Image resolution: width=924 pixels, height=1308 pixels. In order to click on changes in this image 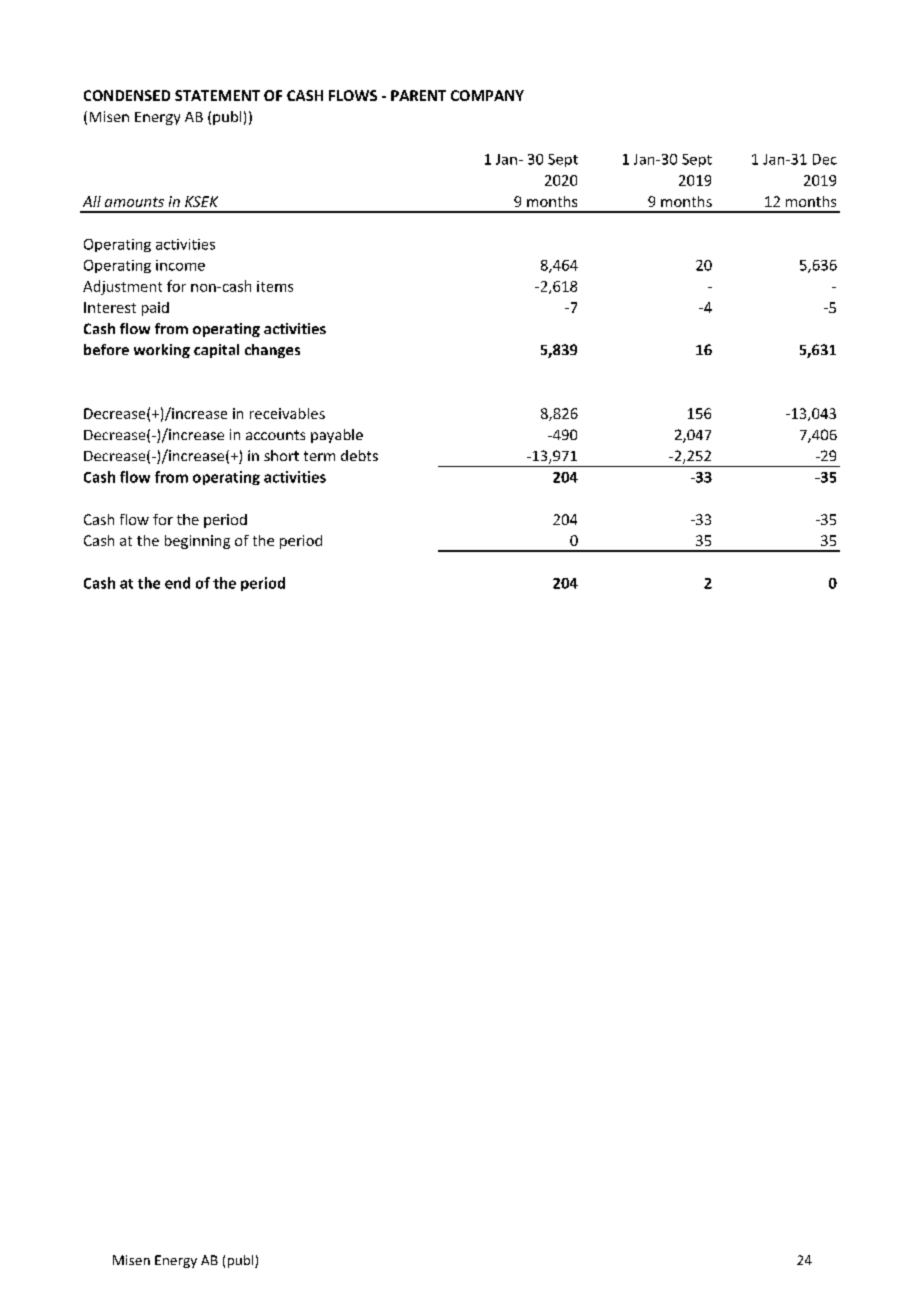, I will do `click(272, 351)`.
